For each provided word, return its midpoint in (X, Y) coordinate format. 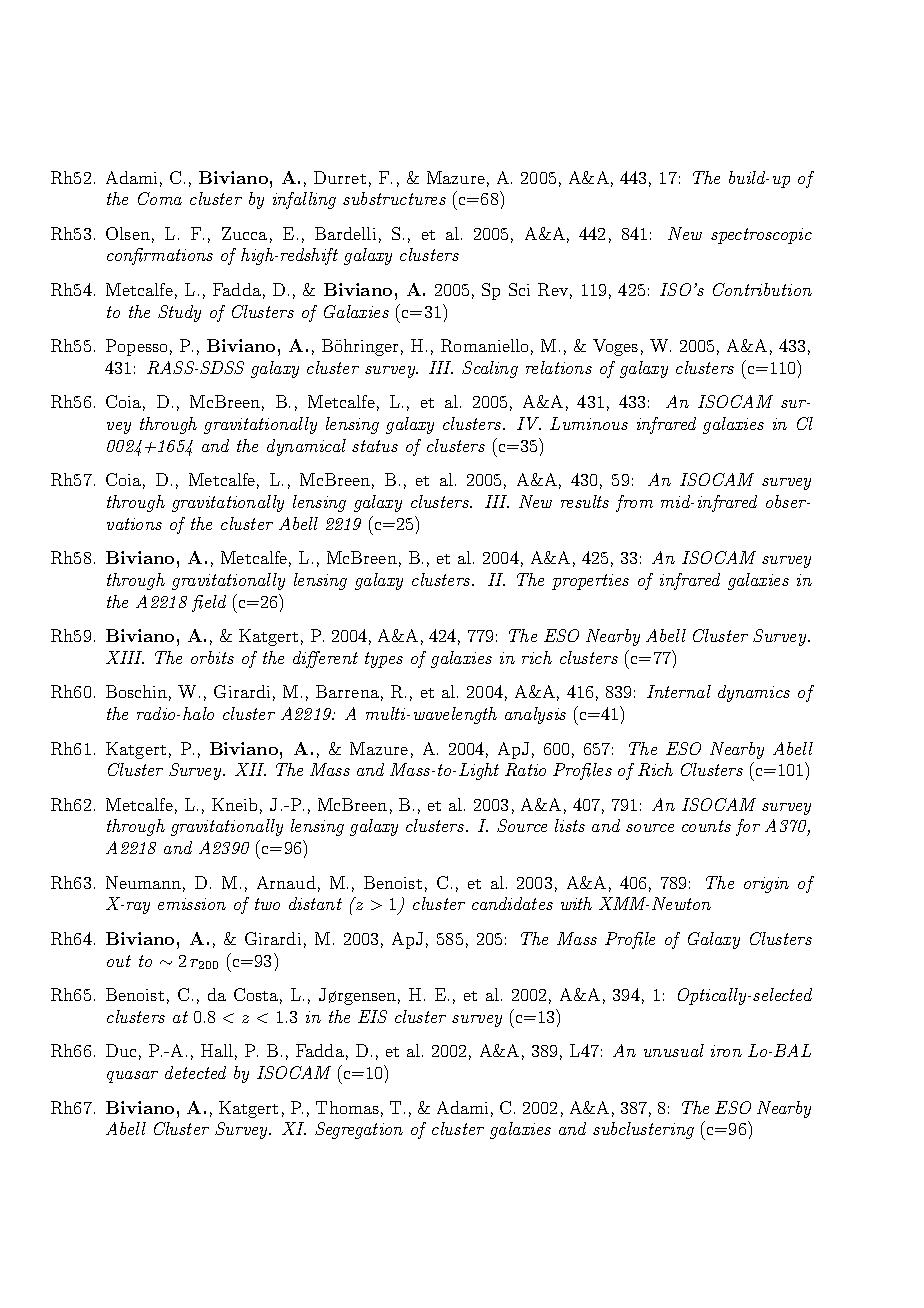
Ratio (525, 769)
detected (195, 1072)
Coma (160, 198)
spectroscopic (761, 236)
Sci (519, 289)
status (375, 446)
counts (706, 826)
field (209, 603)
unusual (674, 1050)
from (634, 503)
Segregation (359, 1130)
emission (192, 904)
